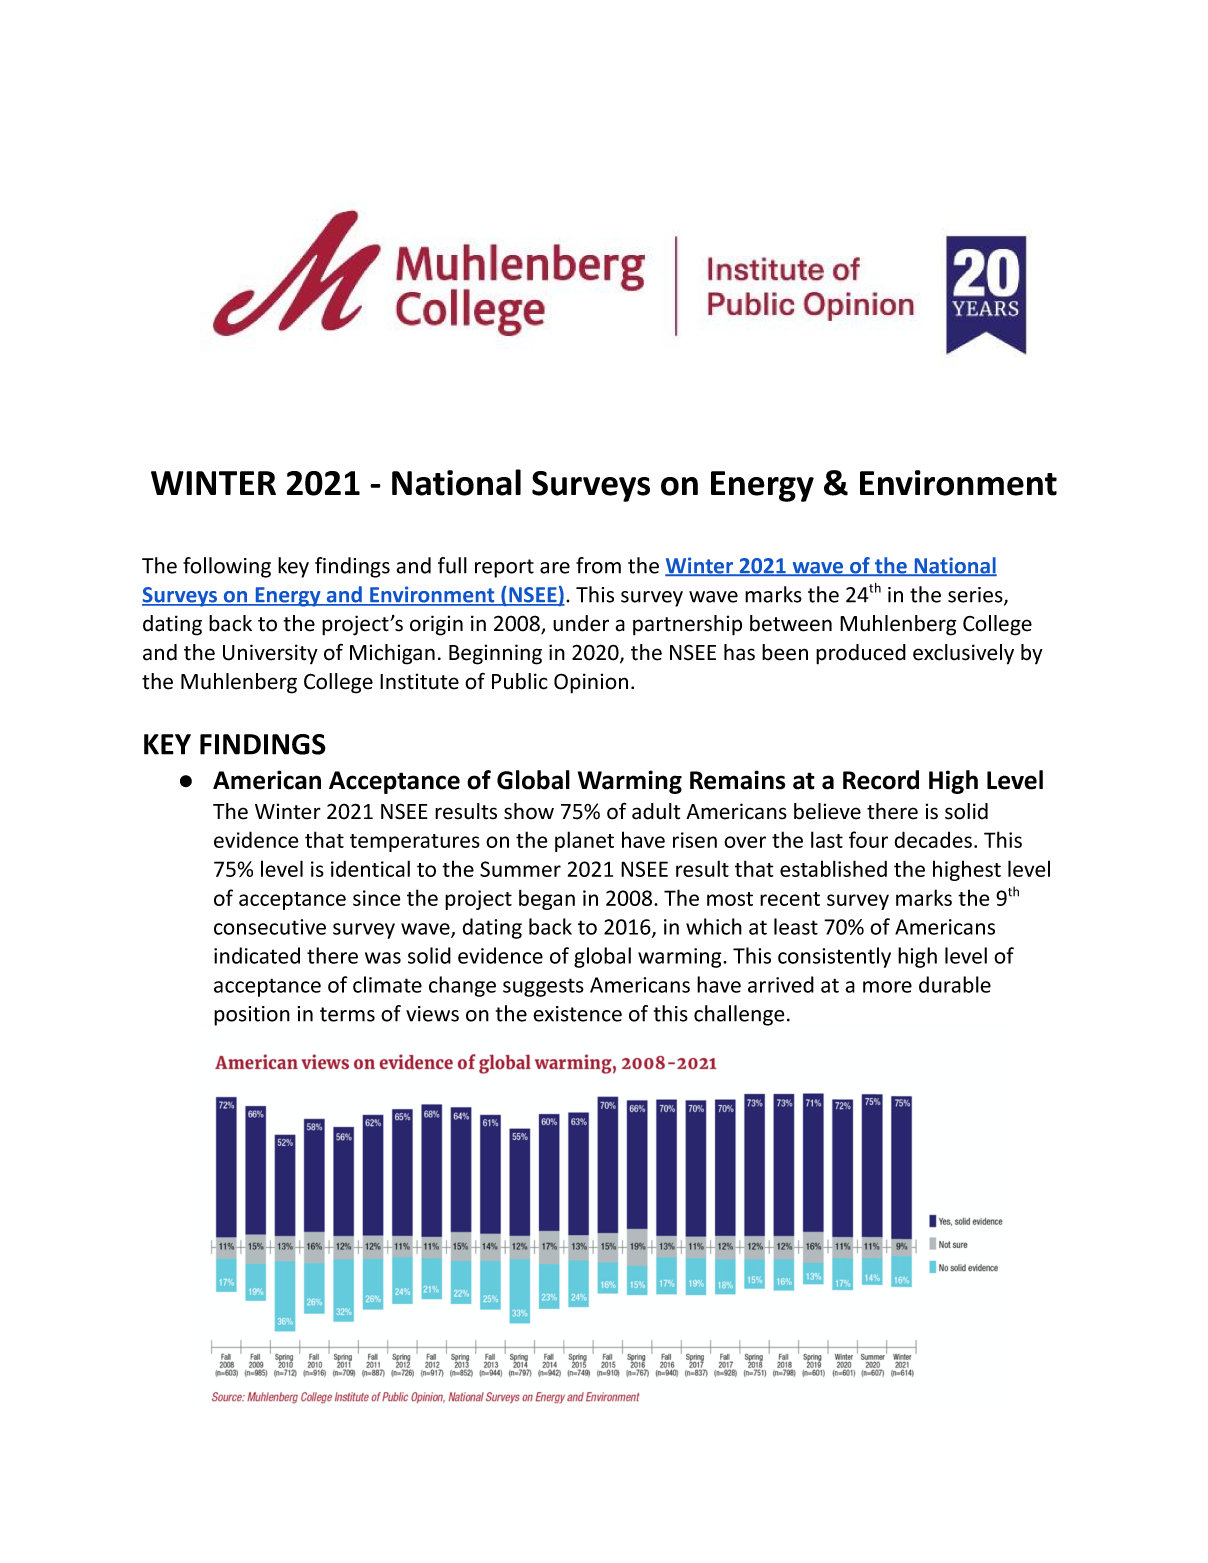 The height and width of the page is (1563, 1208). Describe the element at coordinates (656, 811) in the page. I see `adult` at that location.
